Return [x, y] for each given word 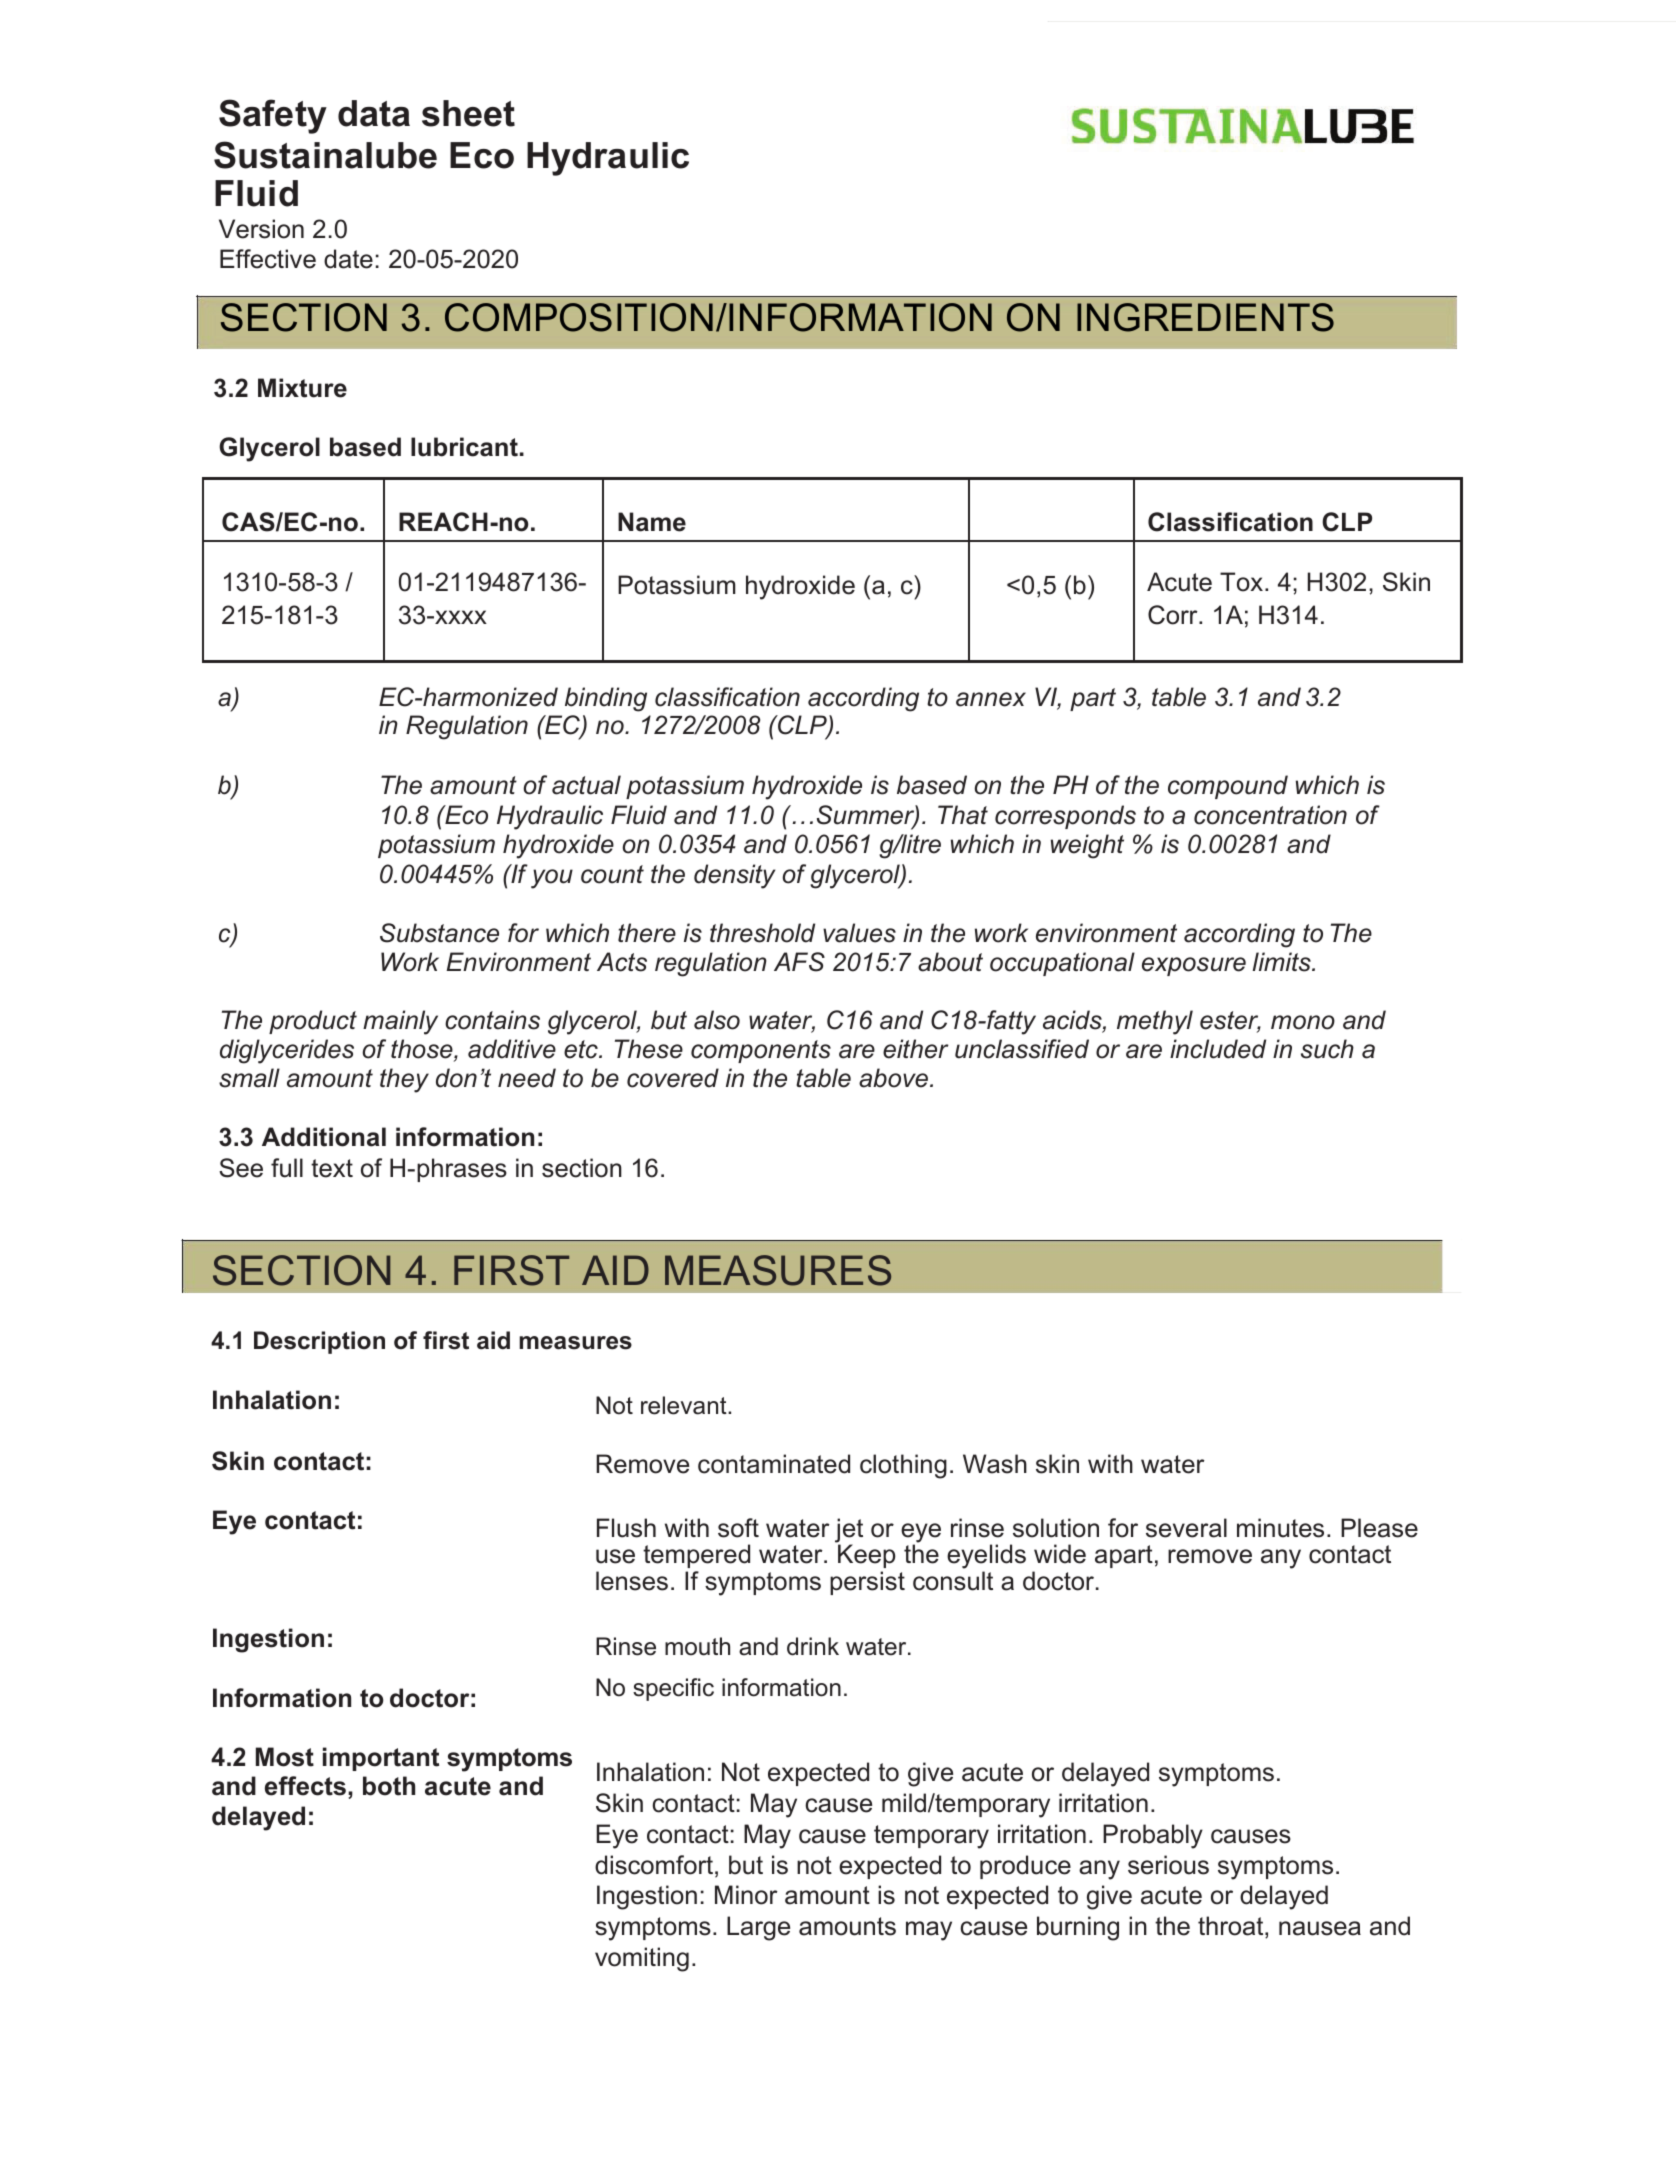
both [389, 1786]
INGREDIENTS [1205, 317]
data [374, 113]
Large [758, 1928]
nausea [1320, 1928]
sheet [468, 113]
